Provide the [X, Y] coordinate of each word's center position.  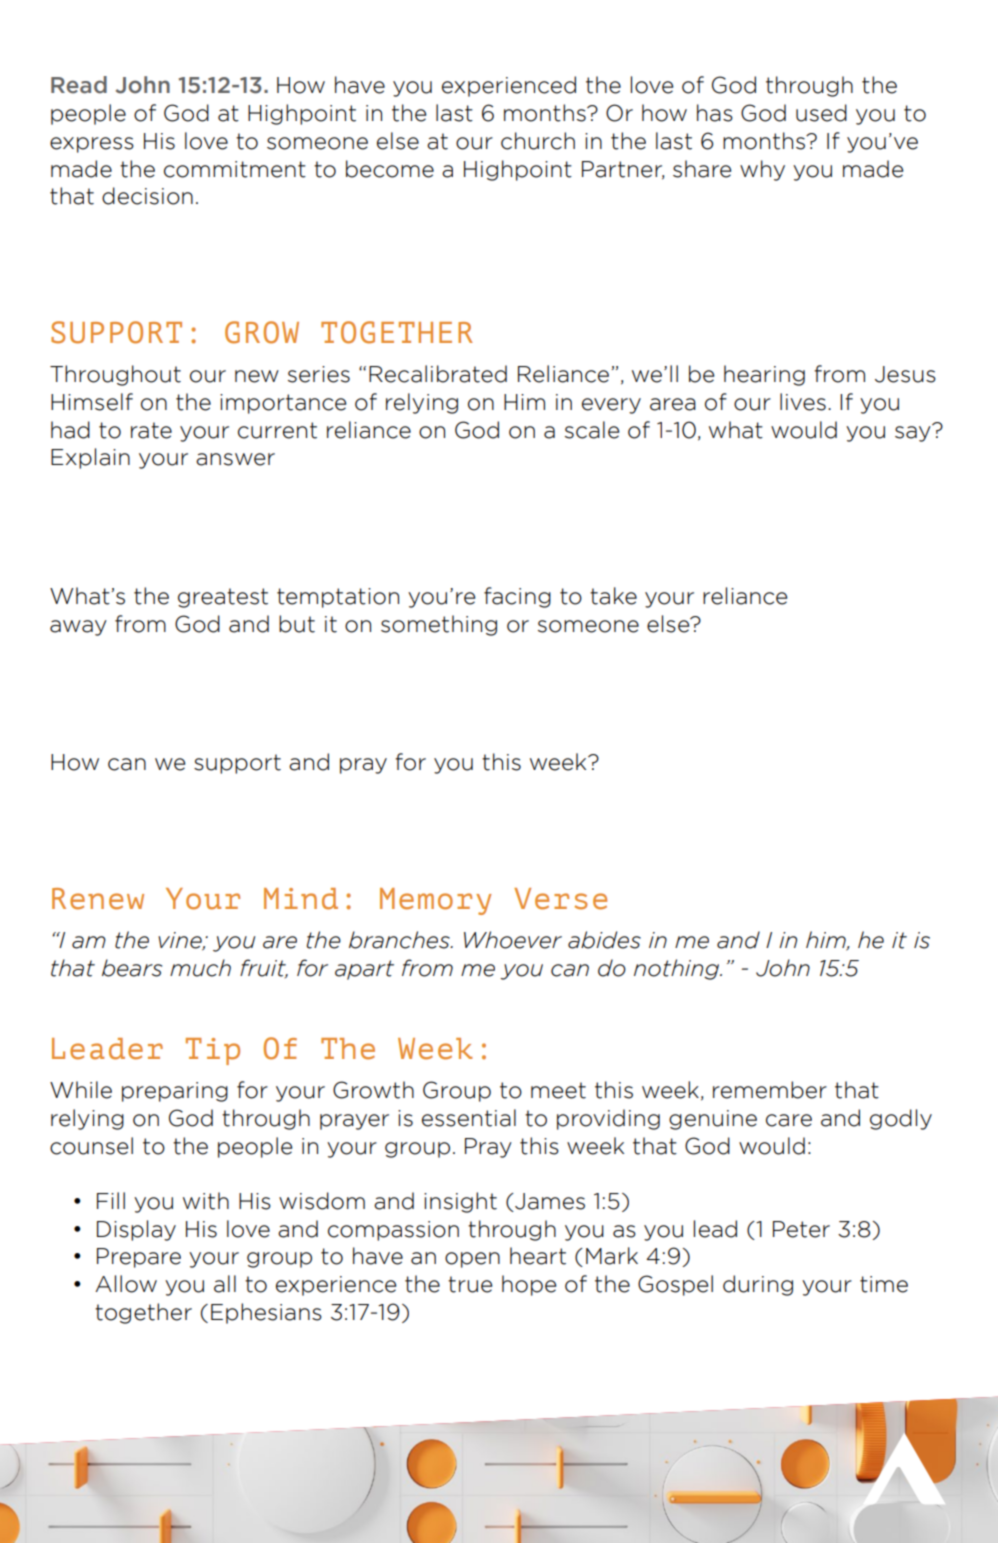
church [538, 141]
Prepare [139, 1258]
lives [803, 402]
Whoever [513, 940]
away [78, 628]
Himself [92, 402]
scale [592, 430]
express [92, 145]
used [821, 113]
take [613, 596]
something [439, 625]
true [470, 1284]
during [758, 1285]
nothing [678, 969]
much [200, 968]
